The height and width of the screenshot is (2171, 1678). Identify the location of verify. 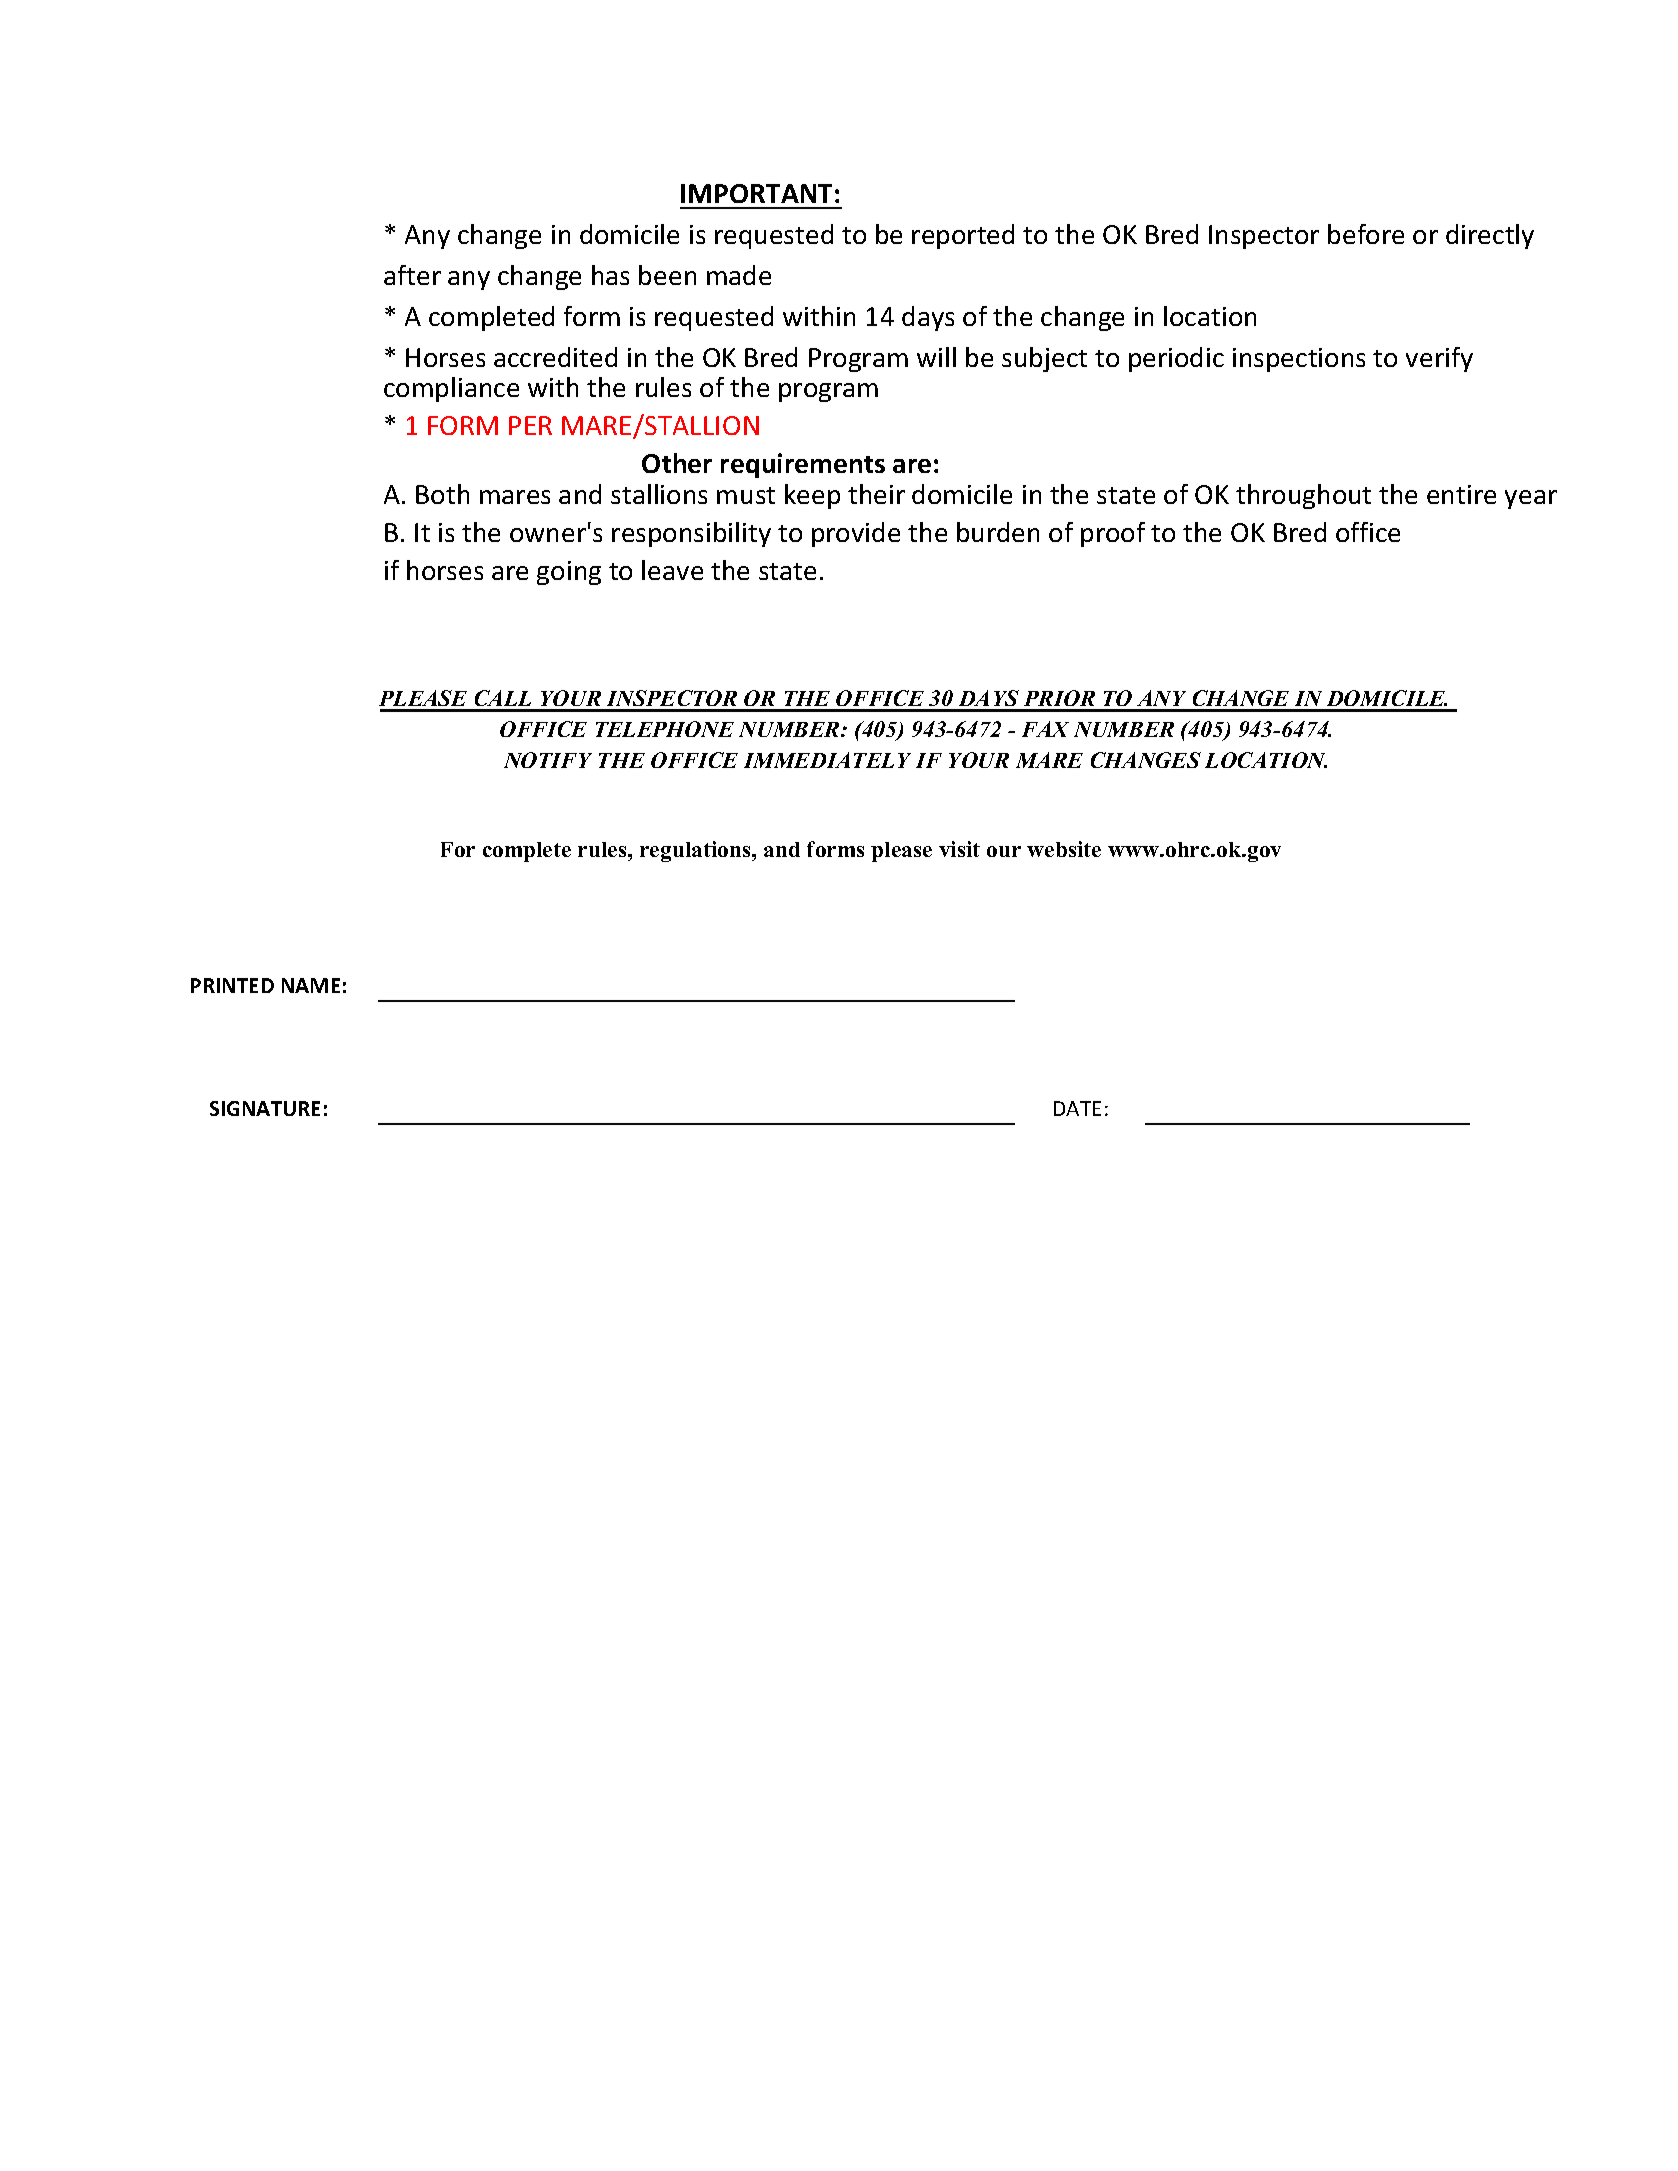
(1439, 359).
